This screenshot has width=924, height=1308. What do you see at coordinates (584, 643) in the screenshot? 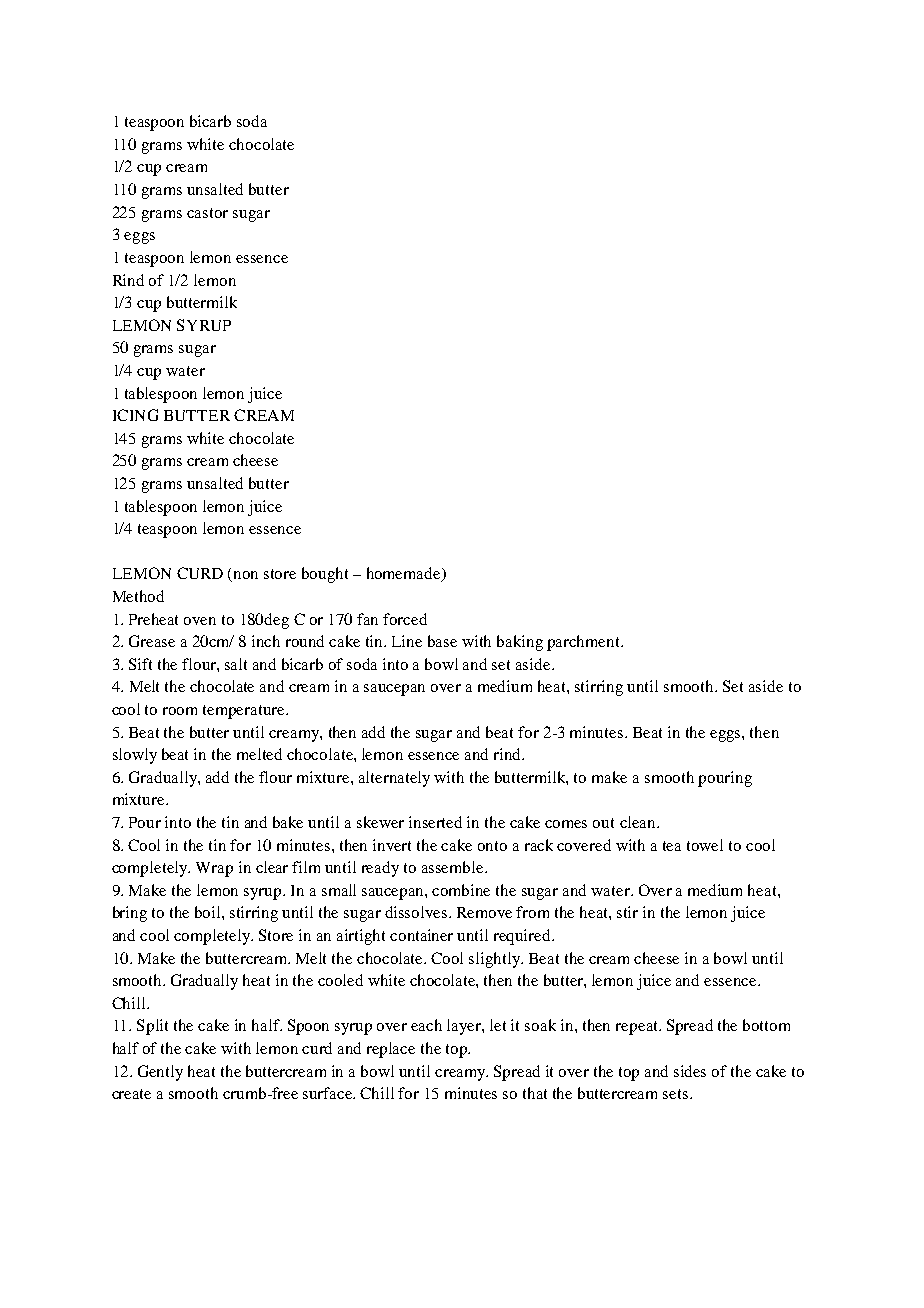
I see `parchment` at bounding box center [584, 643].
